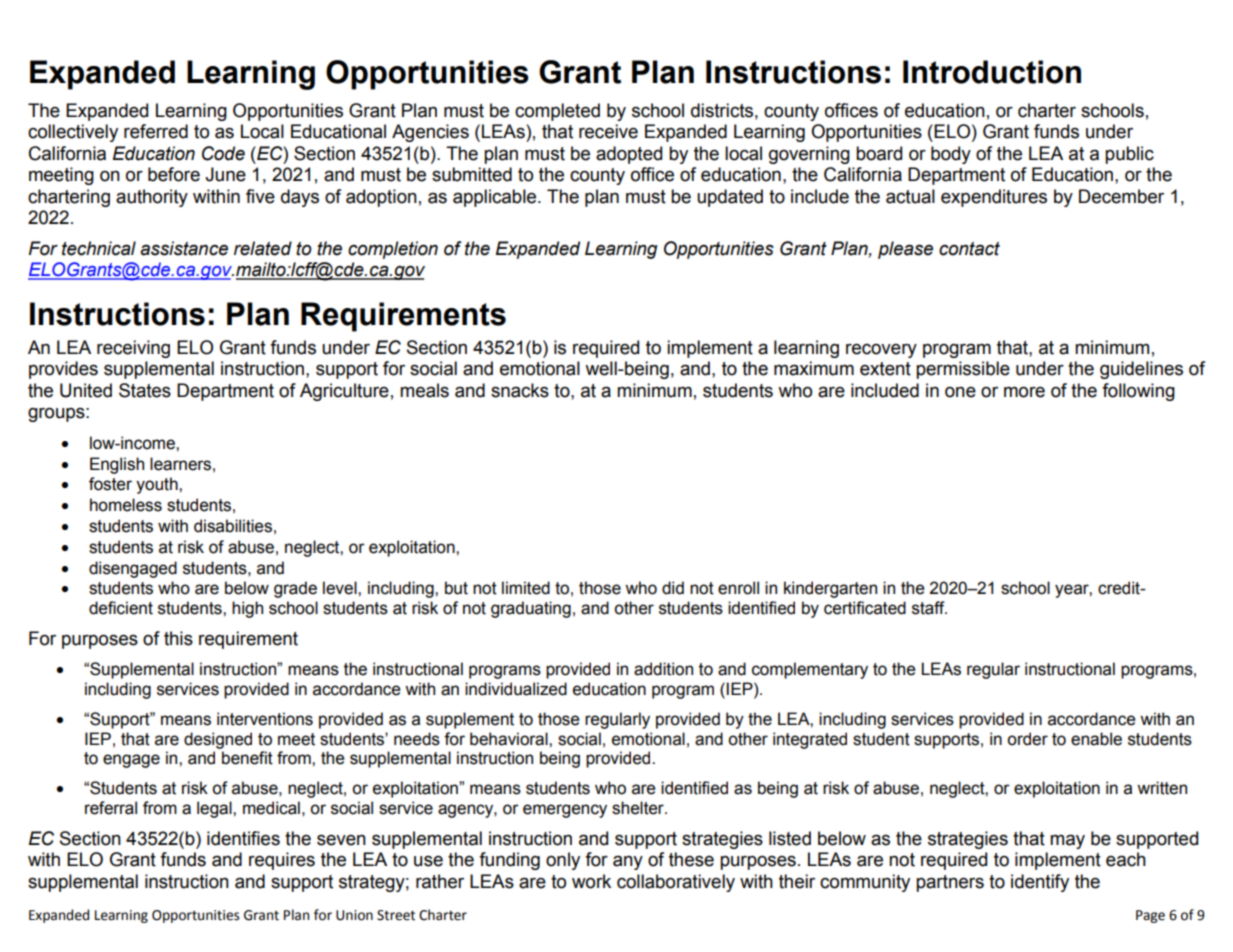  What do you see at coordinates (1040, 883) in the document?
I see `identify` at bounding box center [1040, 883].
